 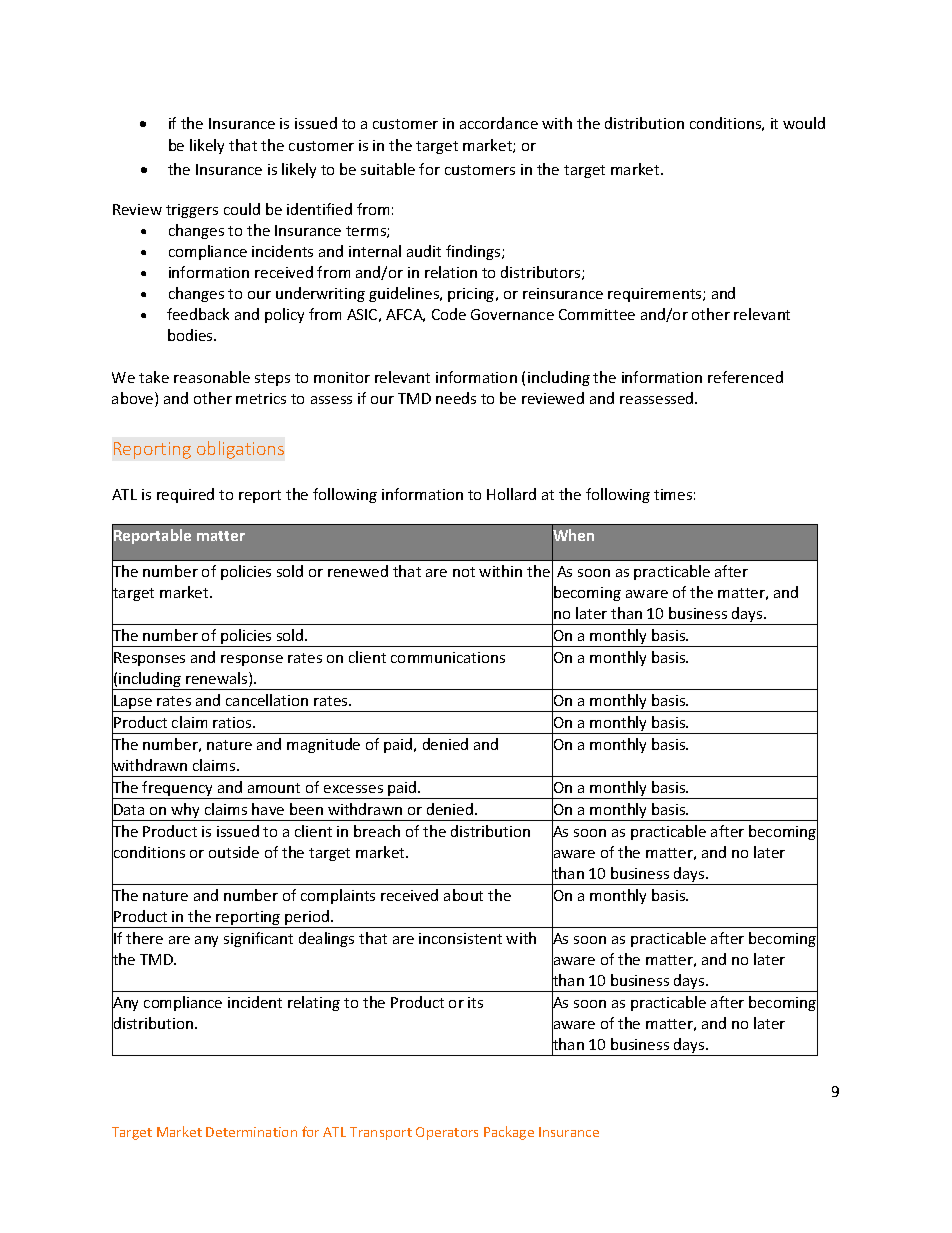 I want to click on Package, so click(x=509, y=1133).
